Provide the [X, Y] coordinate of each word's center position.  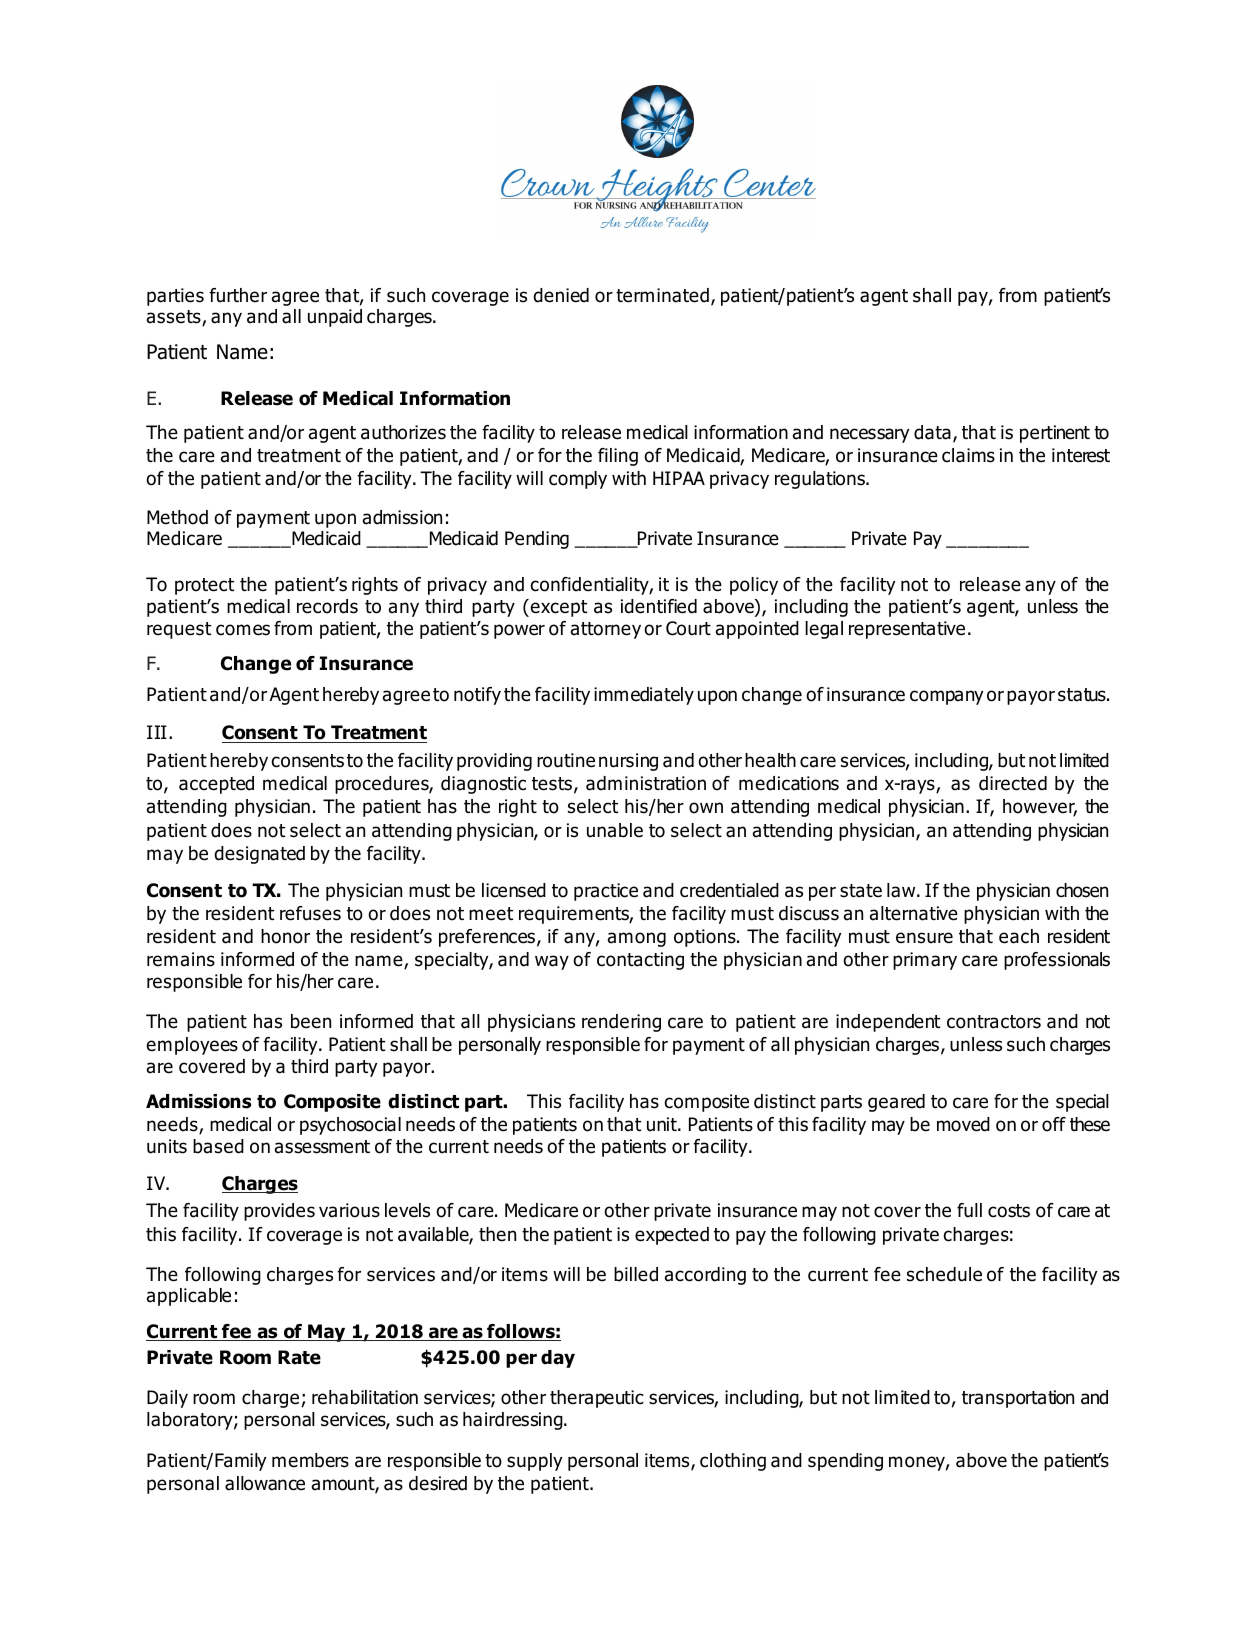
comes [243, 630]
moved [963, 1124]
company [946, 697]
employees [192, 1046]
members [310, 1460]
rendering [621, 1023]
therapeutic [597, 1399]
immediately [644, 696]
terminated [662, 295]
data [932, 432]
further [238, 295]
